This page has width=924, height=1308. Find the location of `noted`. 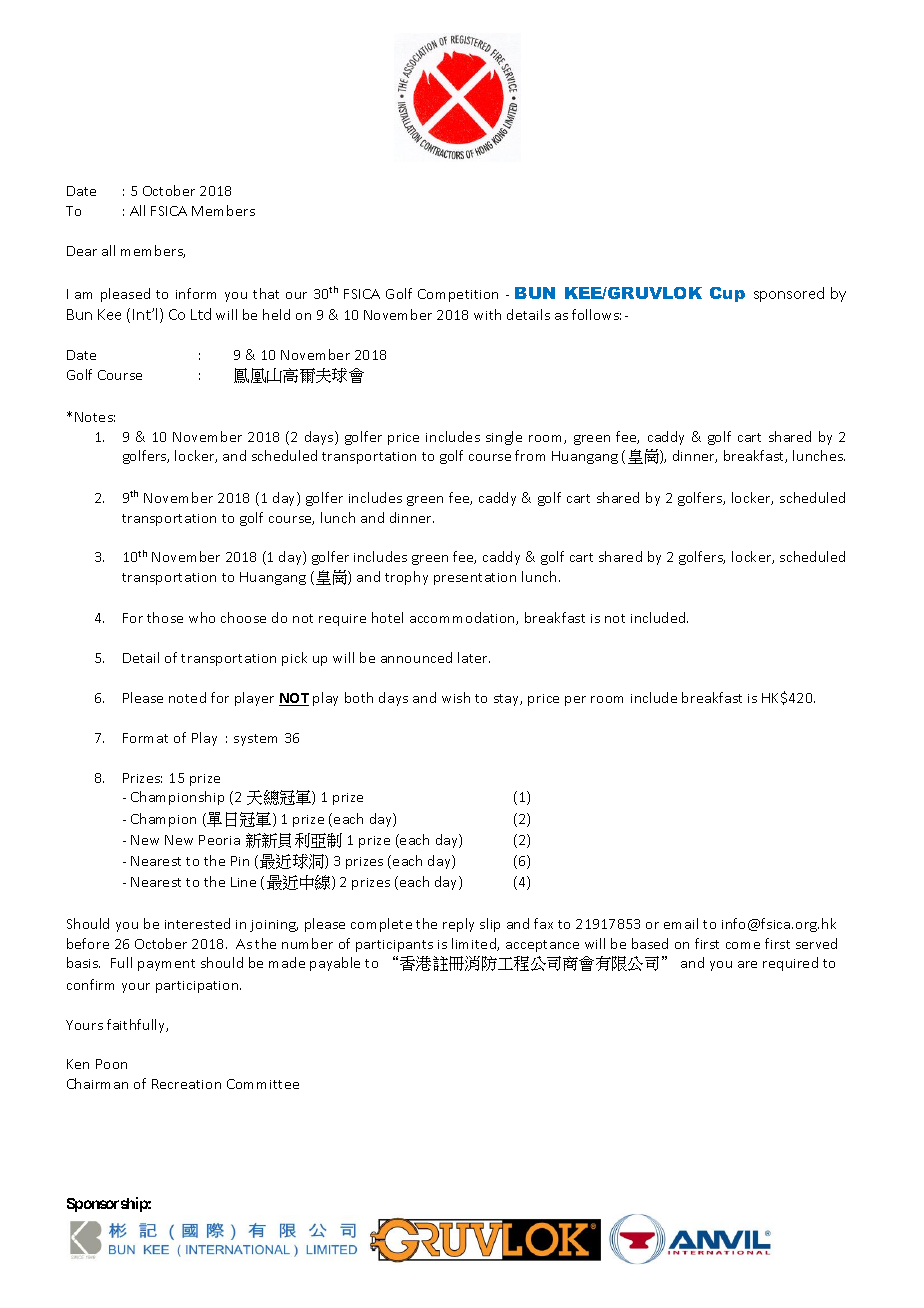

noted is located at coordinates (187, 697).
